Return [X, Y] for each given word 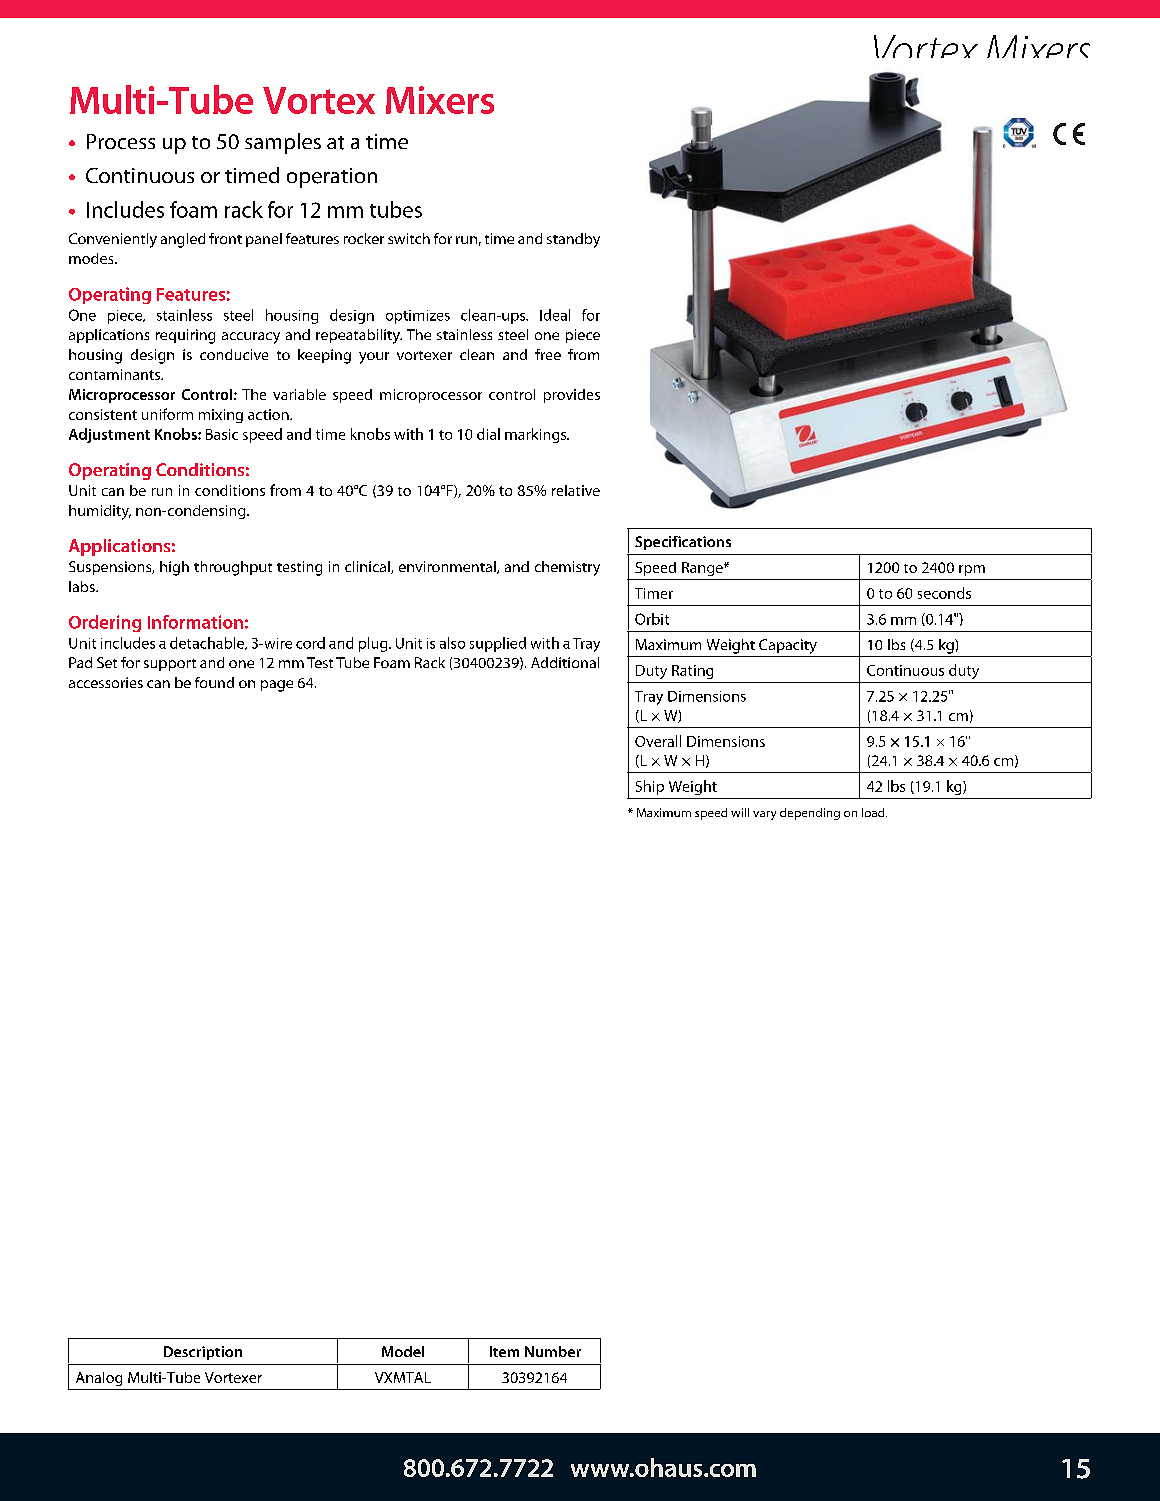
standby [573, 240]
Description [203, 1353]
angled [183, 240]
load [874, 812]
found [214, 682]
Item [504, 1351]
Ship [650, 787]
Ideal [555, 315]
